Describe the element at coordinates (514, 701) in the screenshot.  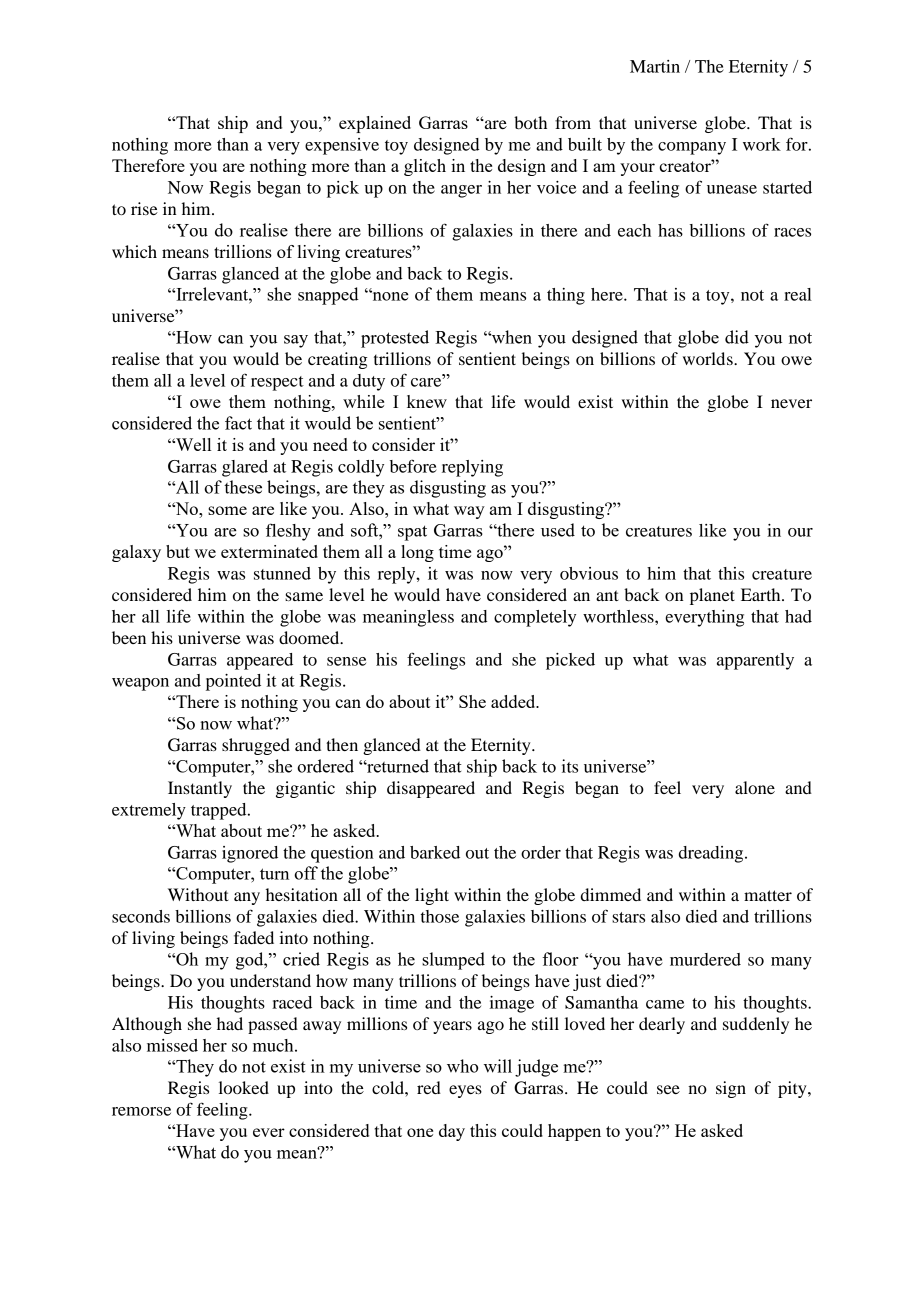
I see `added` at that location.
